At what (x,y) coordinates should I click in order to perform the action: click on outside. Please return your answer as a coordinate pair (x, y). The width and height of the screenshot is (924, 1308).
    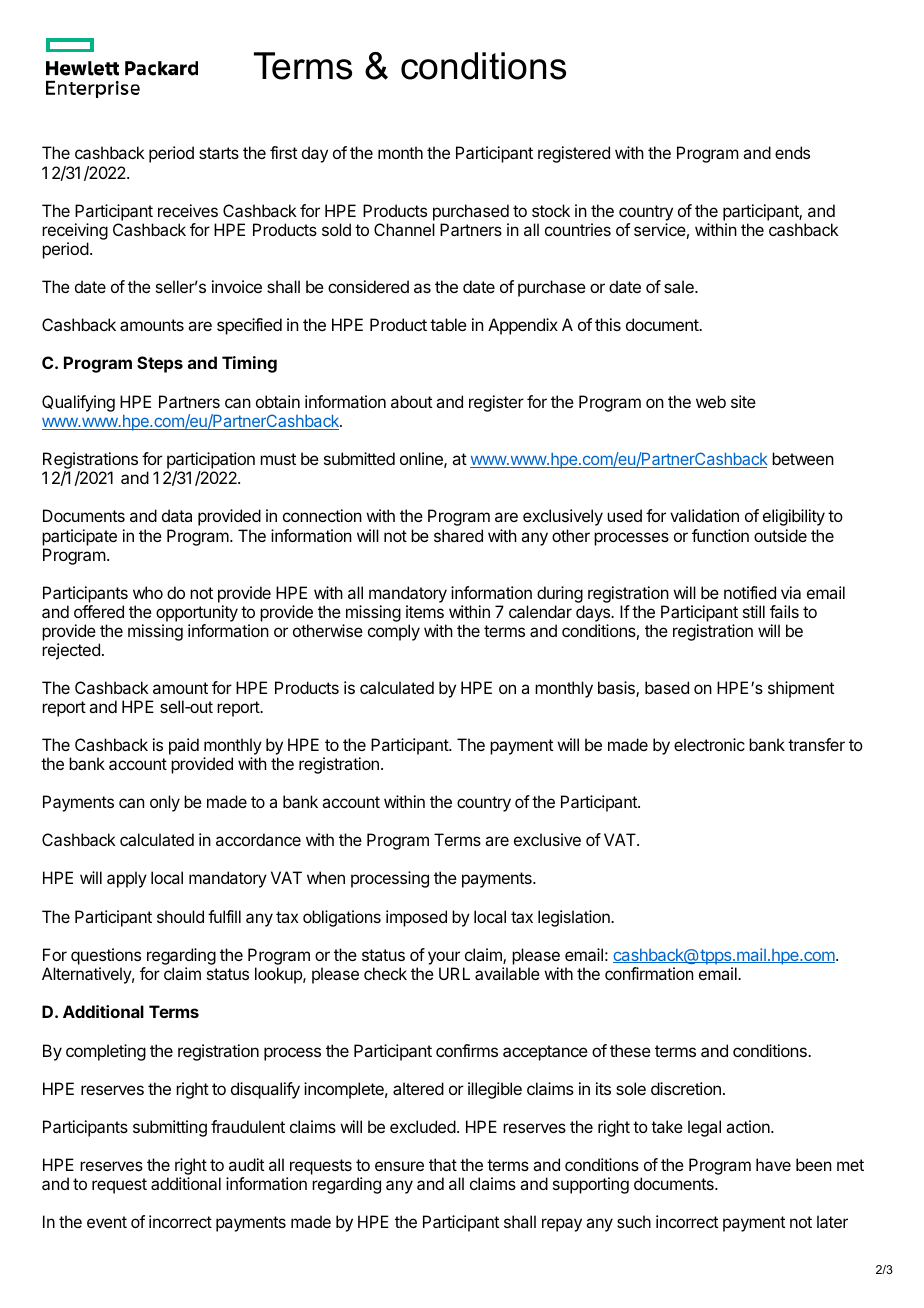
    Looking at the image, I should click on (780, 535).
